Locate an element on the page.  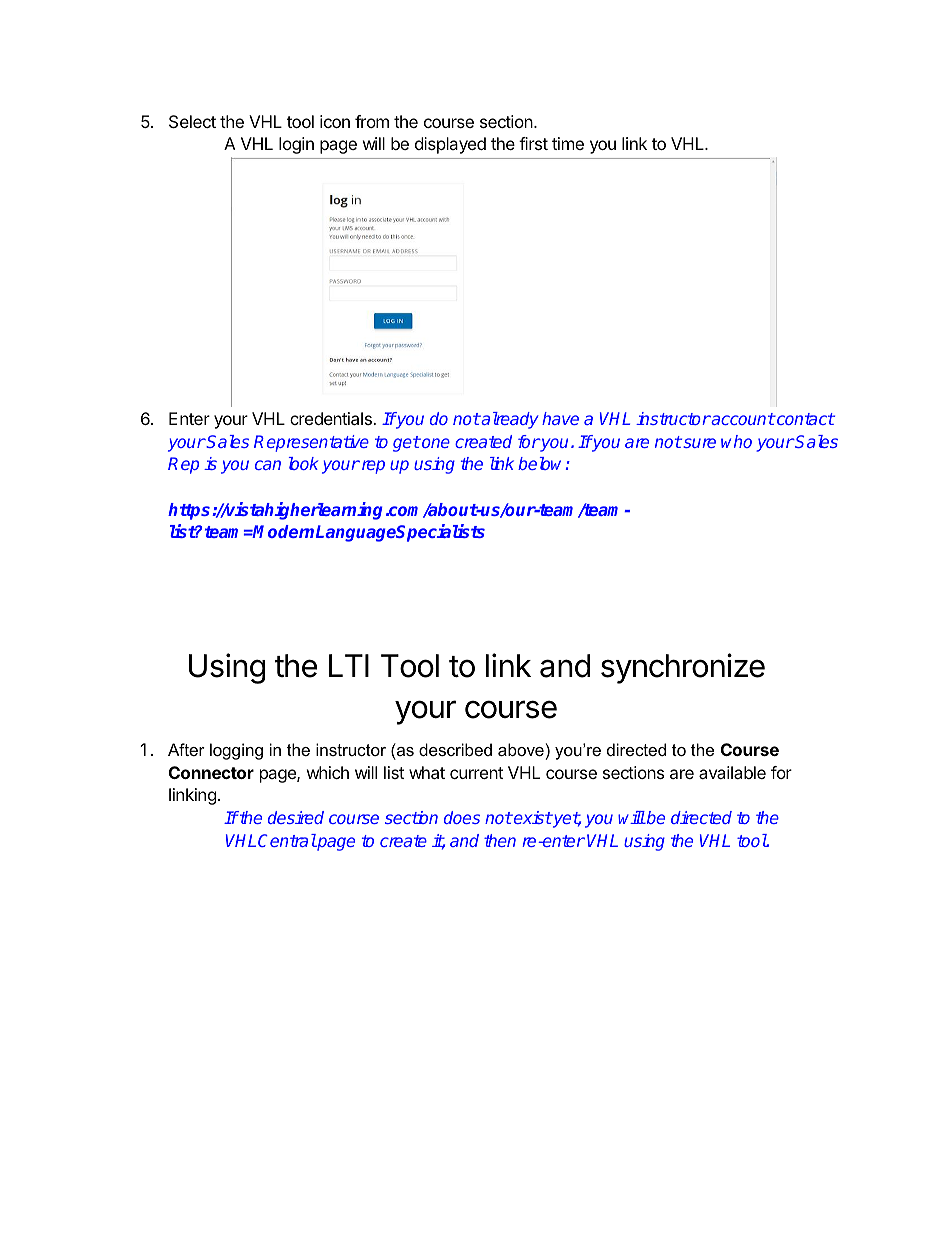
above is located at coordinates (521, 749).
